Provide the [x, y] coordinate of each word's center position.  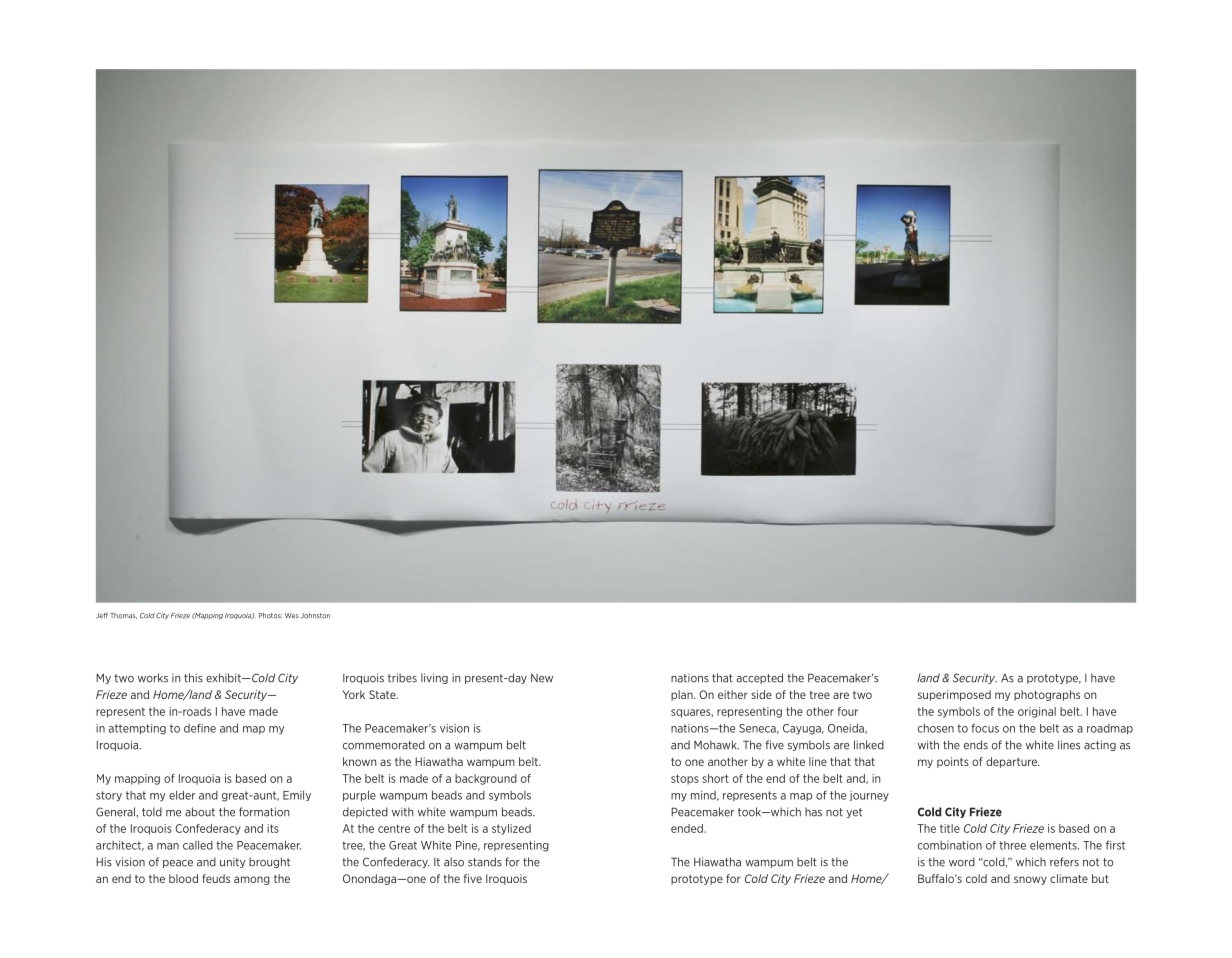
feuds [216, 878]
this [193, 678]
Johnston [315, 616]
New [542, 678]
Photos [270, 616]
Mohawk [716, 745]
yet [854, 813]
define [200, 728]
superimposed [954, 695]
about [200, 812]
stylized [511, 829]
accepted [759, 678]
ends [976, 745]
